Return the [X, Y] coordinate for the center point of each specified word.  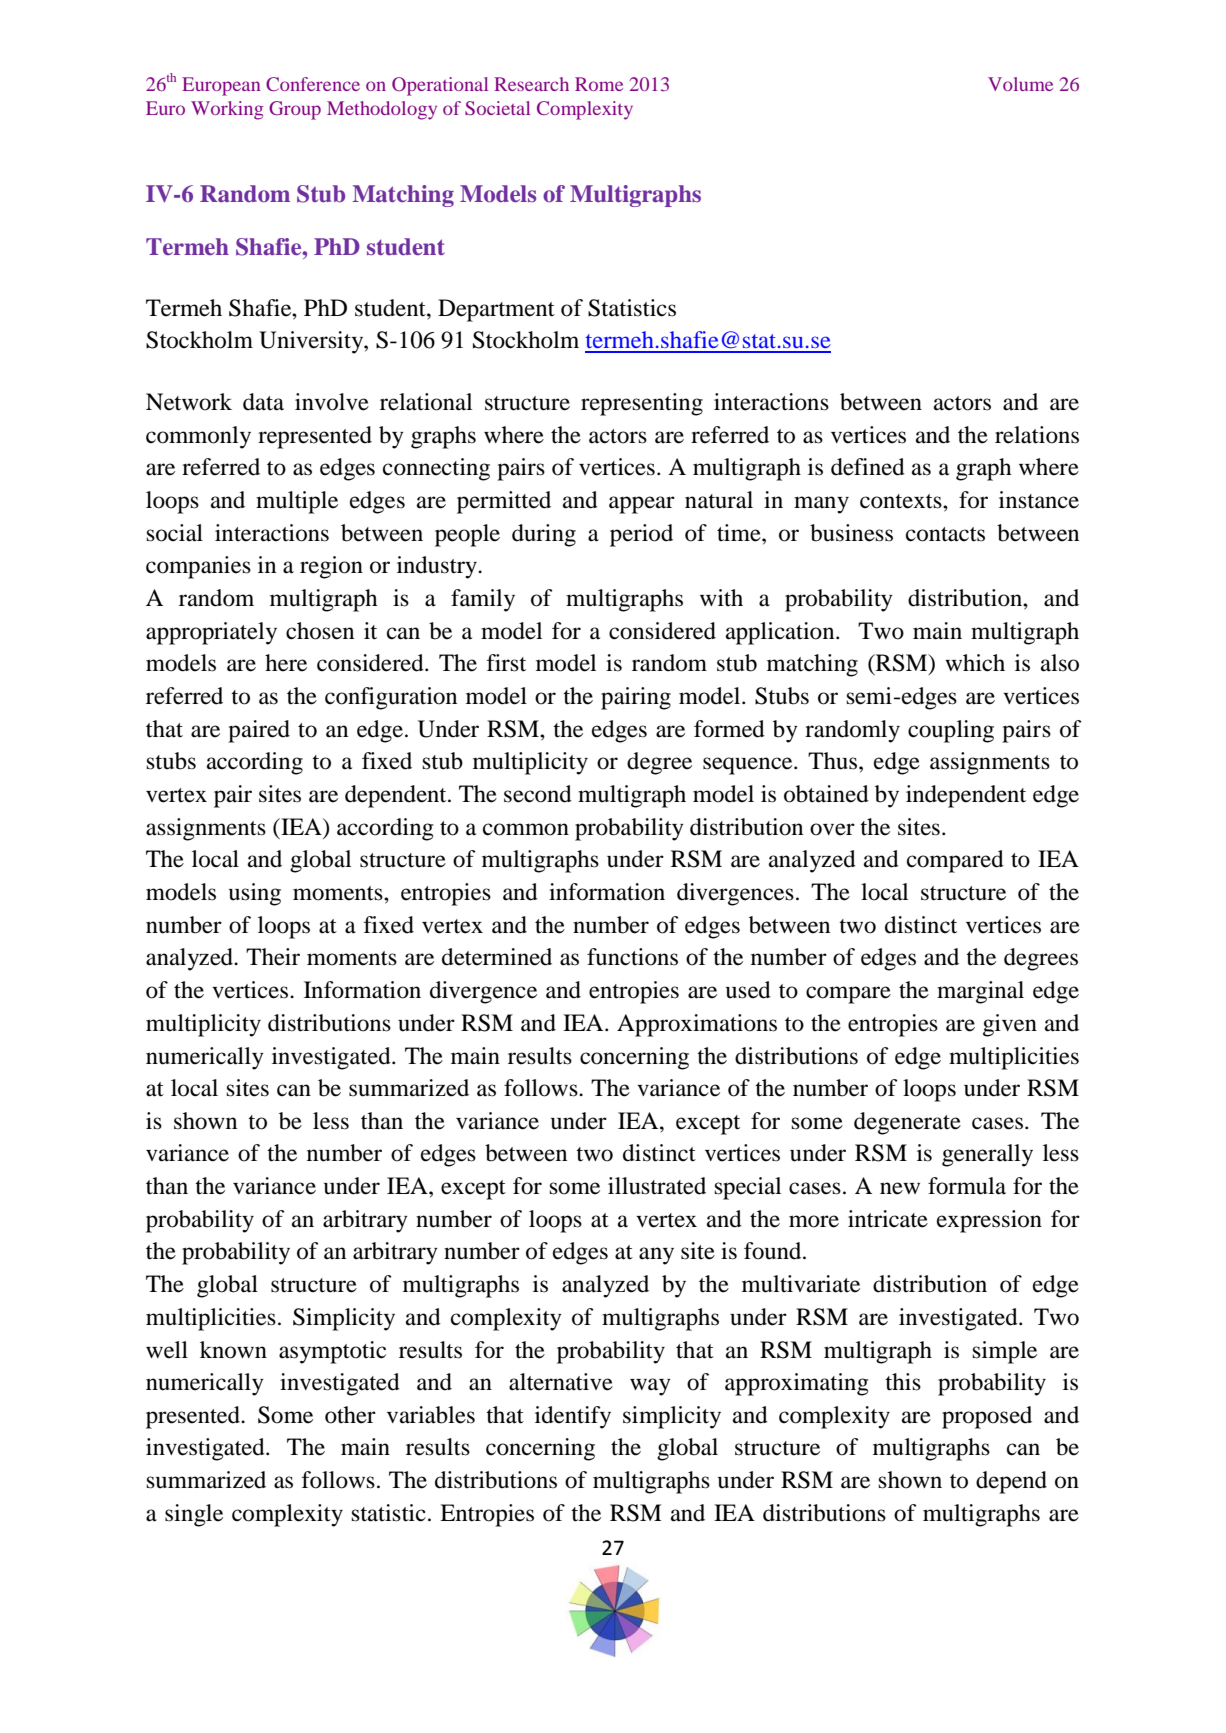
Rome [599, 84]
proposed [987, 1417]
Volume [1020, 84]
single [194, 1515]
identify [573, 1417]
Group [295, 110]
